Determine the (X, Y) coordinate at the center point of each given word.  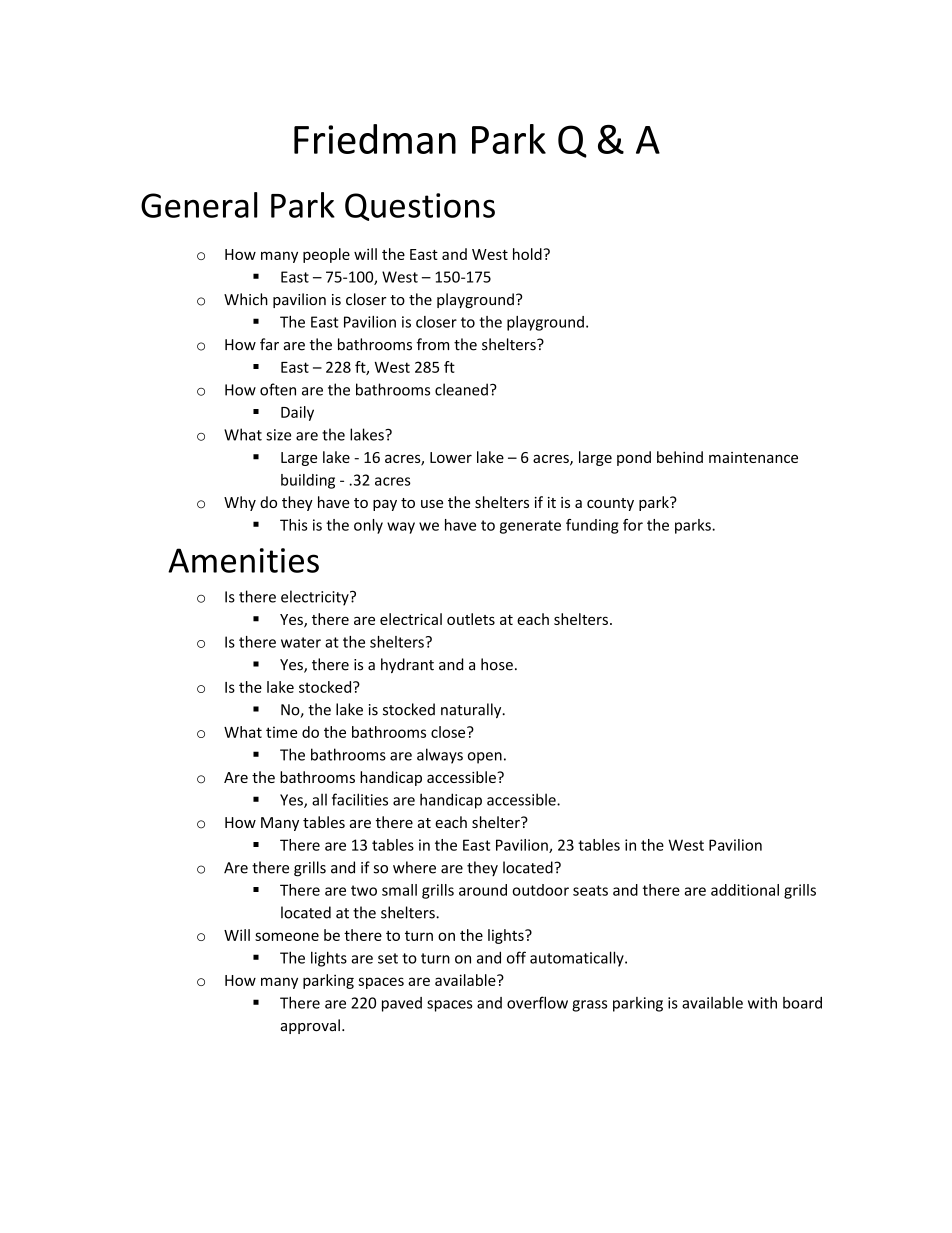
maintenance (753, 457)
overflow (537, 1002)
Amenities (243, 560)
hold (528, 254)
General (199, 205)
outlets (471, 619)
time (281, 732)
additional (745, 890)
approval (310, 1026)
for (633, 525)
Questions (420, 207)
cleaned (461, 389)
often (278, 389)
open (485, 758)
